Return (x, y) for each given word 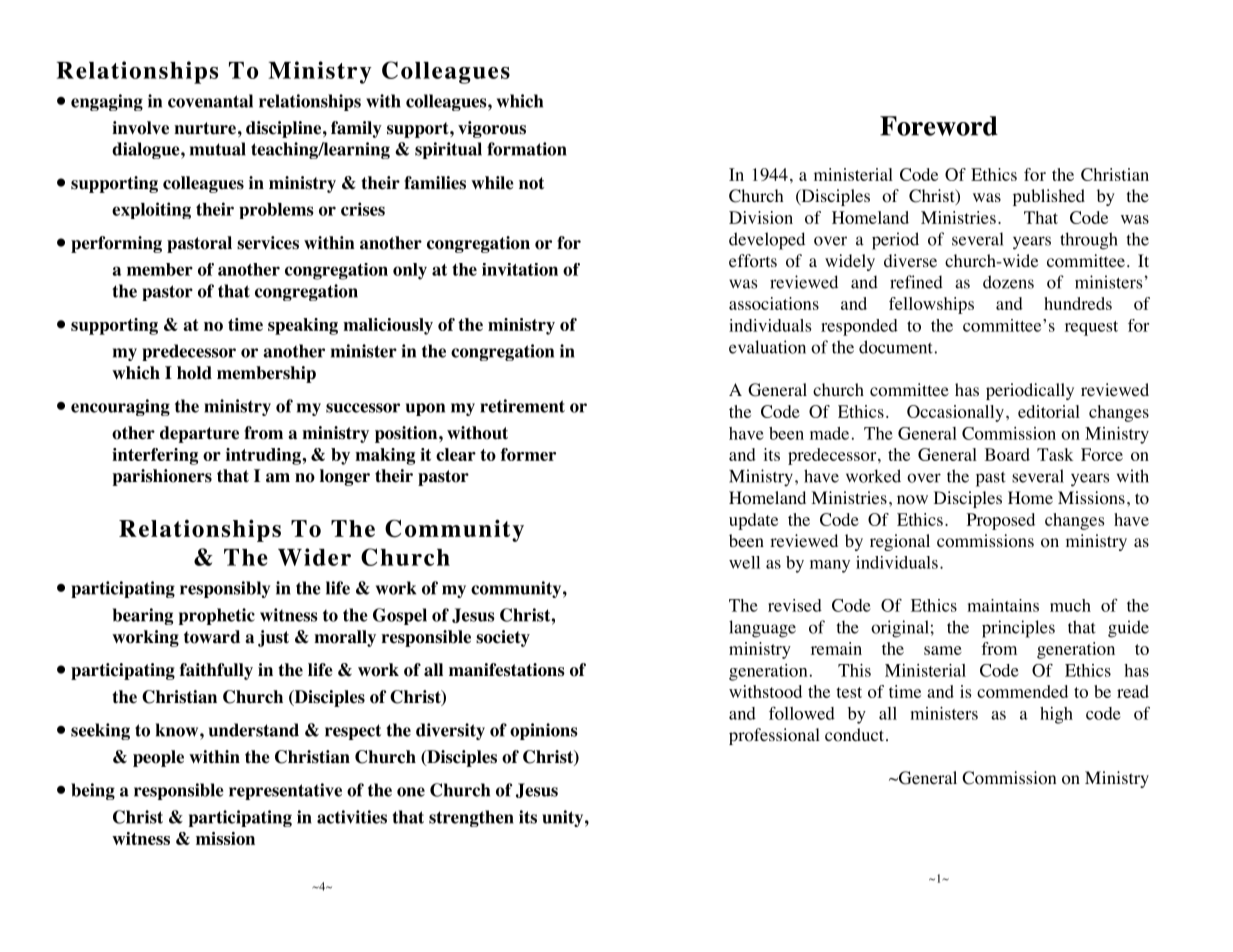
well (744, 562)
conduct (854, 735)
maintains (1003, 605)
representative (285, 791)
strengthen (471, 818)
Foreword (939, 126)
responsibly (225, 589)
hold (194, 373)
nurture (205, 128)
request (1091, 328)
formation (527, 149)
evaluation (767, 347)
